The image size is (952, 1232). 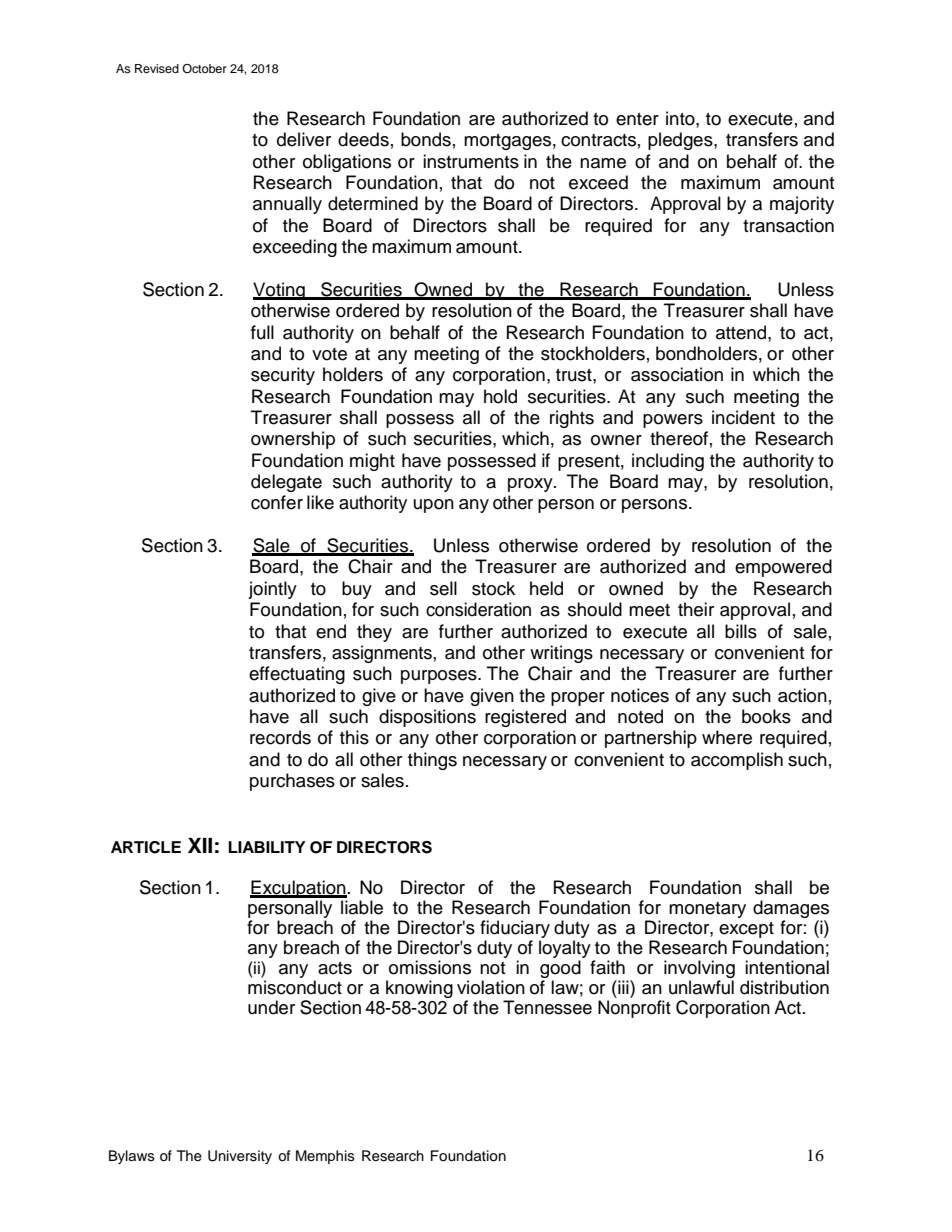 What do you see at coordinates (204, 68) in the image?
I see `October` at bounding box center [204, 68].
